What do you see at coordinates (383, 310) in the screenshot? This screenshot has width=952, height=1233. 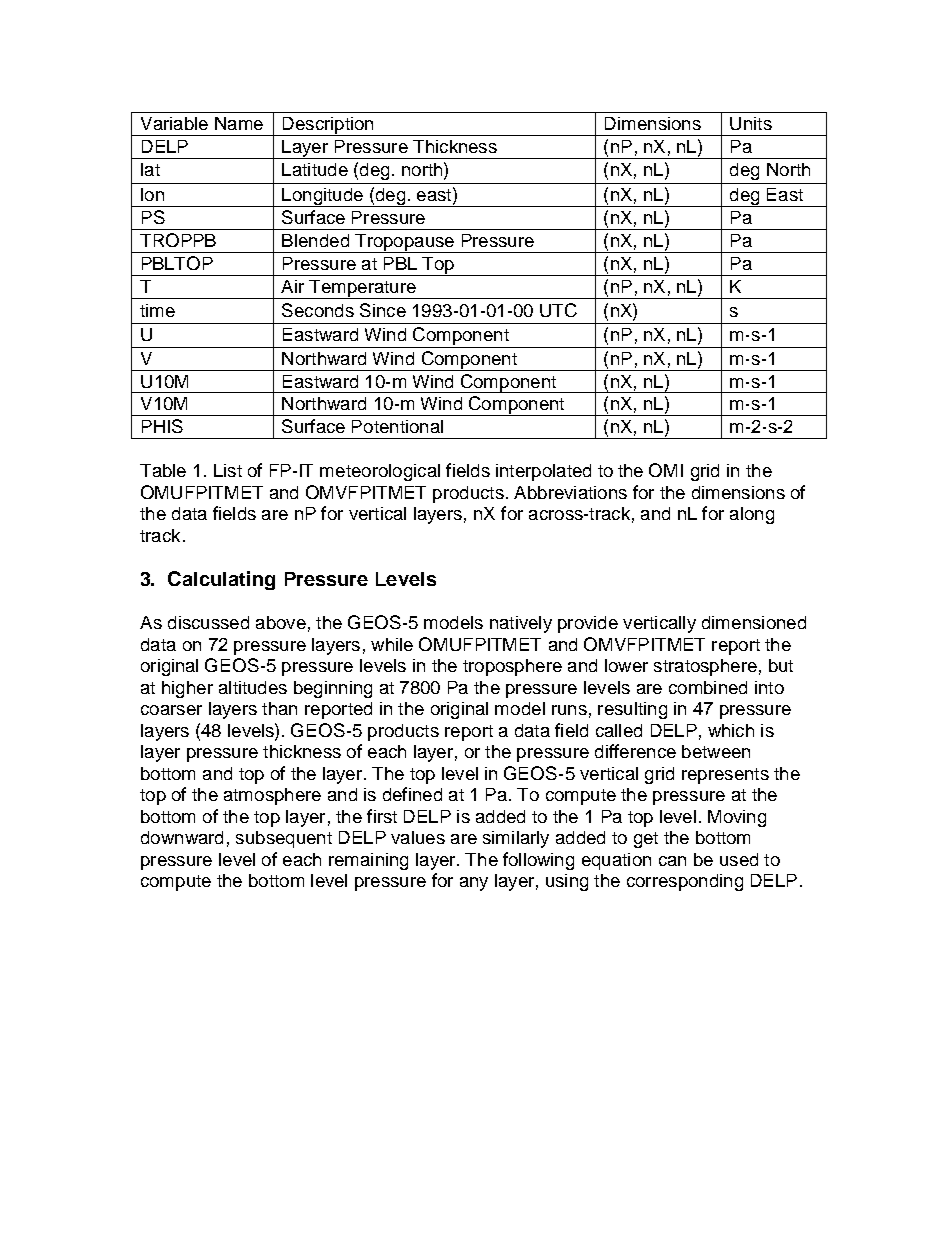 I see `Since` at bounding box center [383, 310].
